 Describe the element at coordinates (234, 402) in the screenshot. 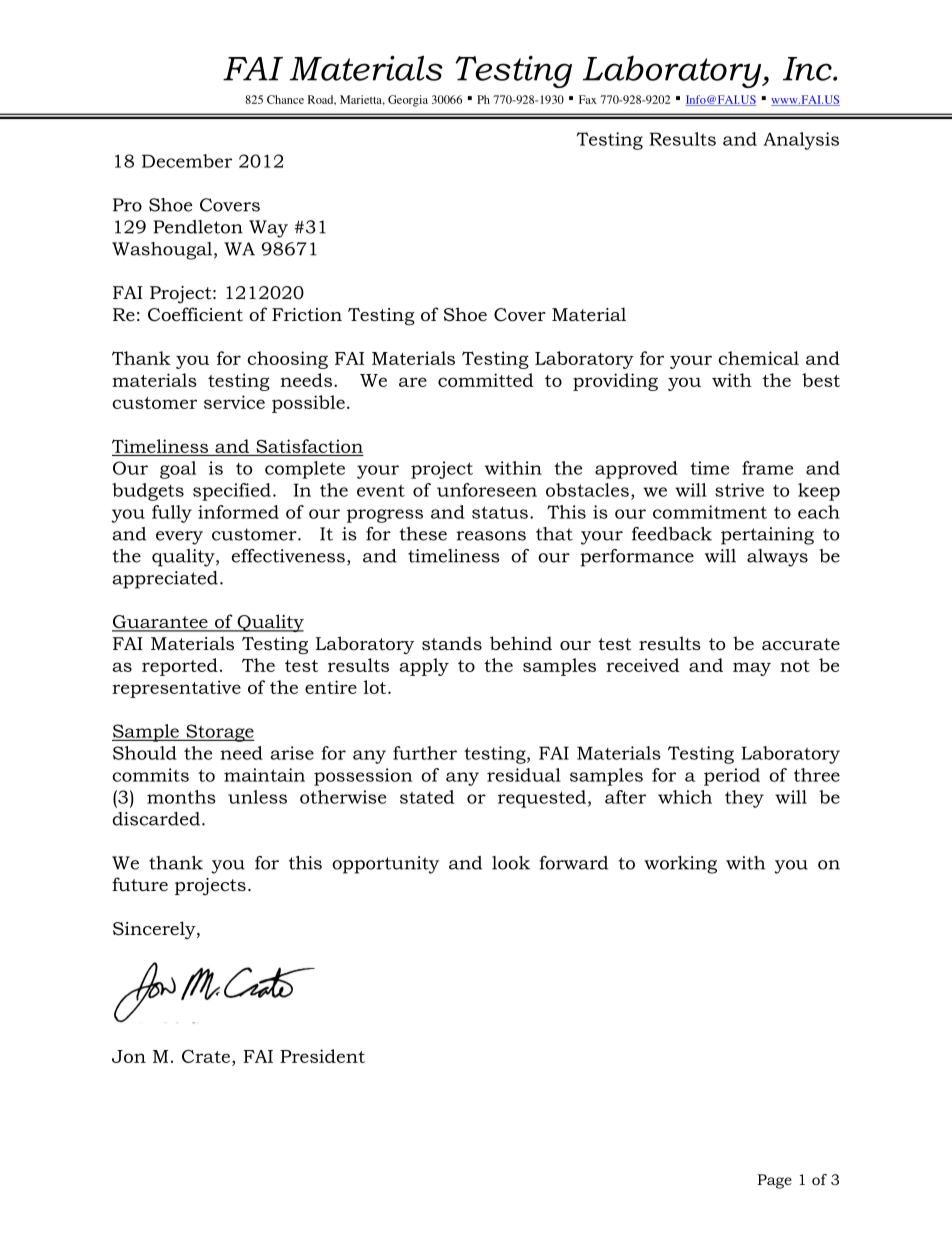

I see `service` at that location.
